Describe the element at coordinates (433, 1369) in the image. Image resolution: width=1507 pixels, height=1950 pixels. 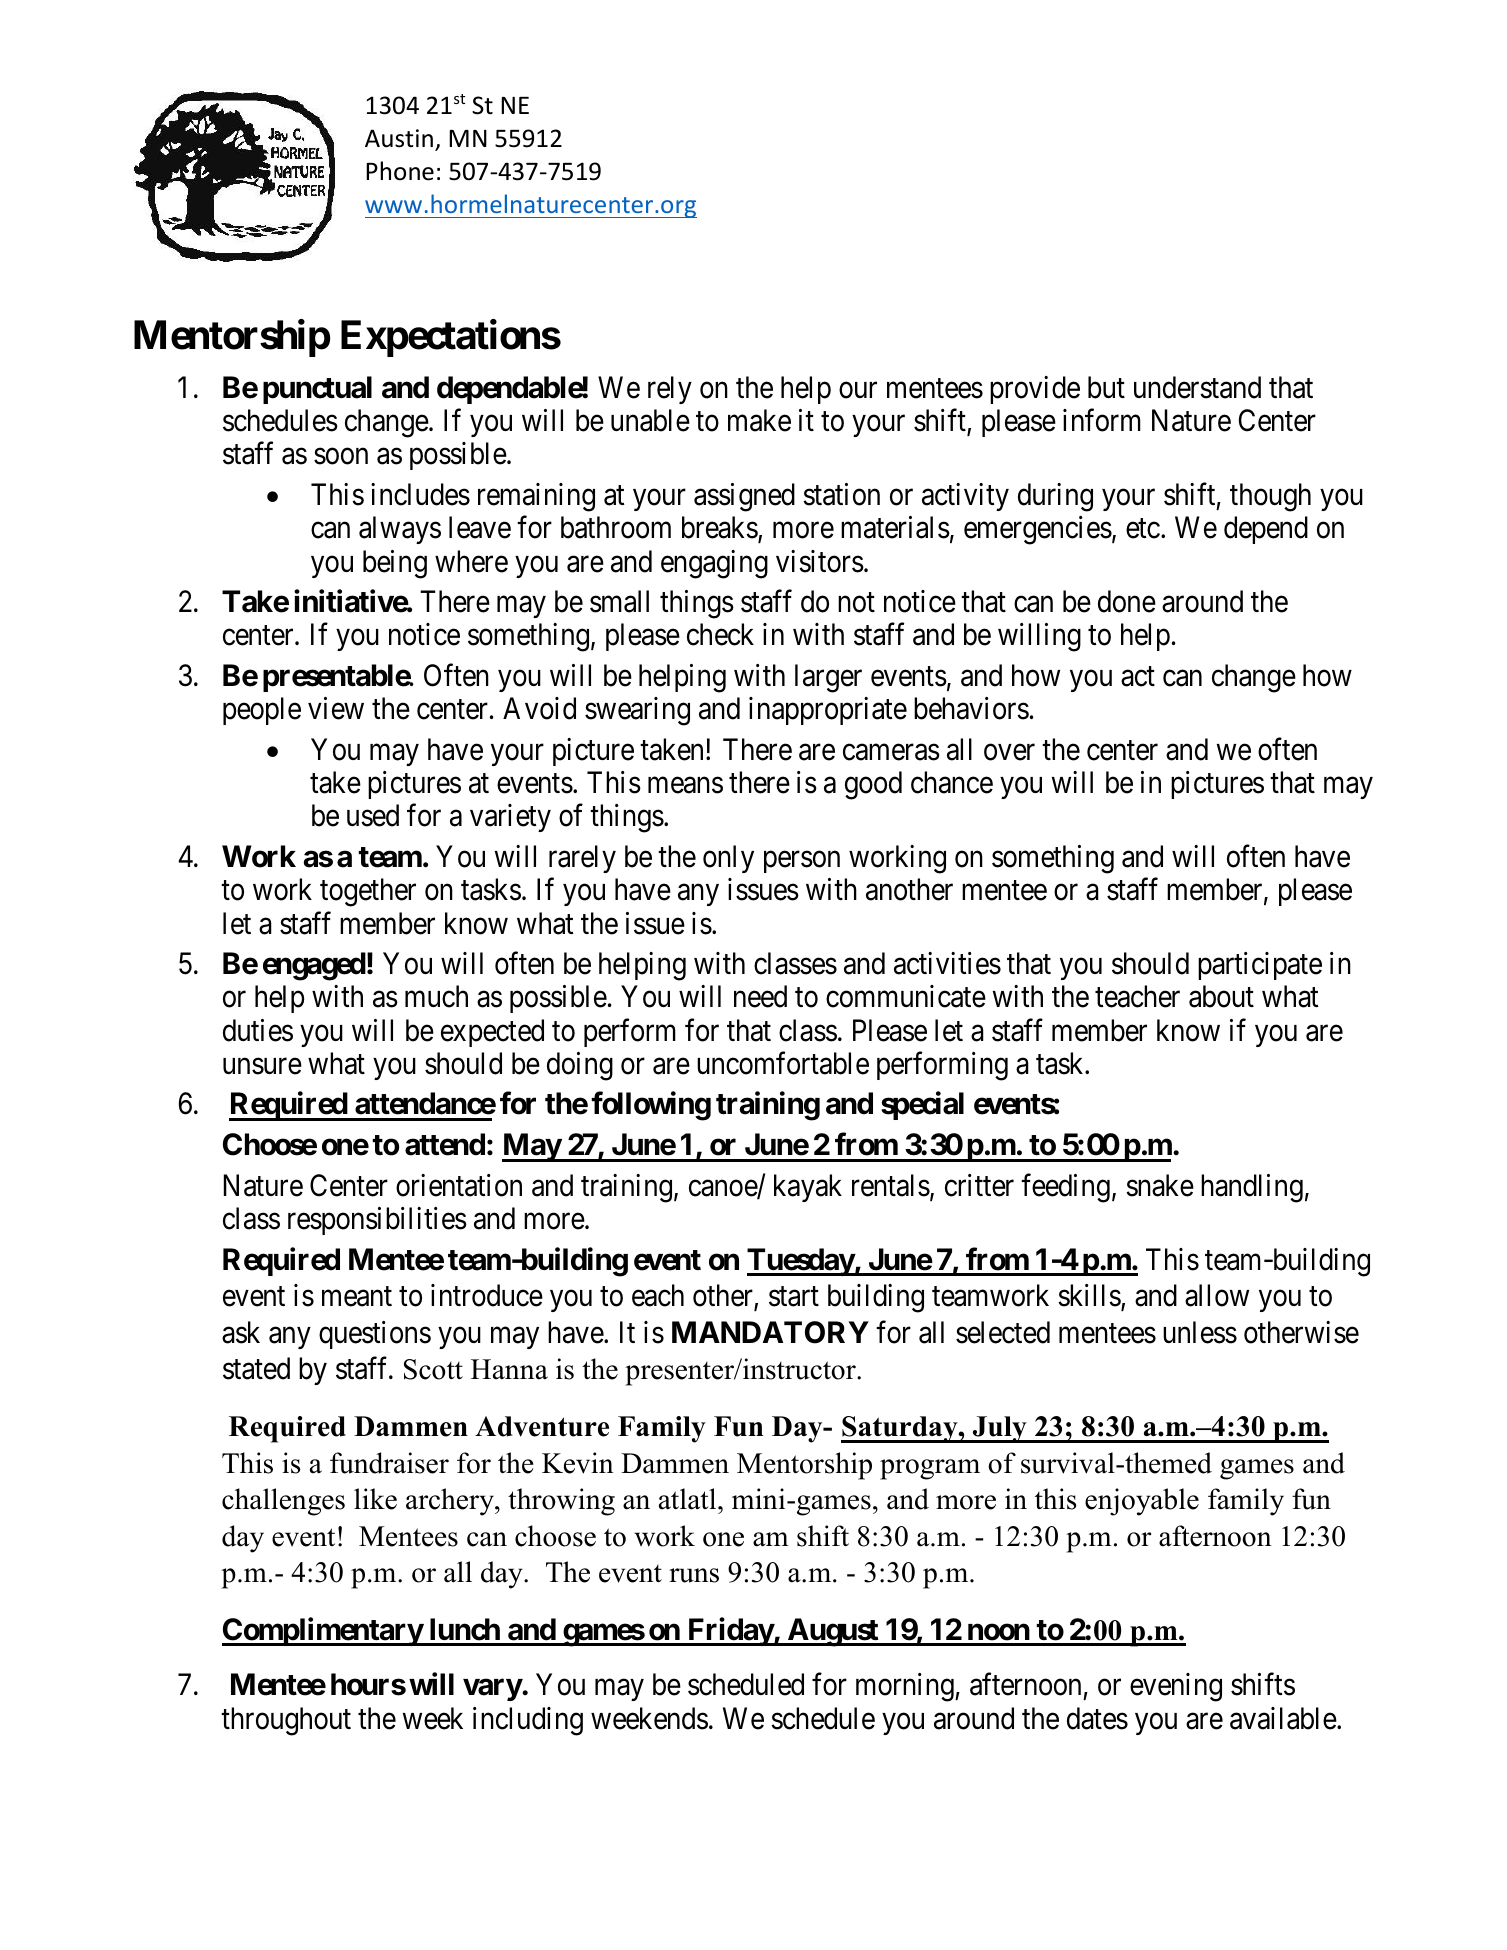
I see `Scott` at that location.
